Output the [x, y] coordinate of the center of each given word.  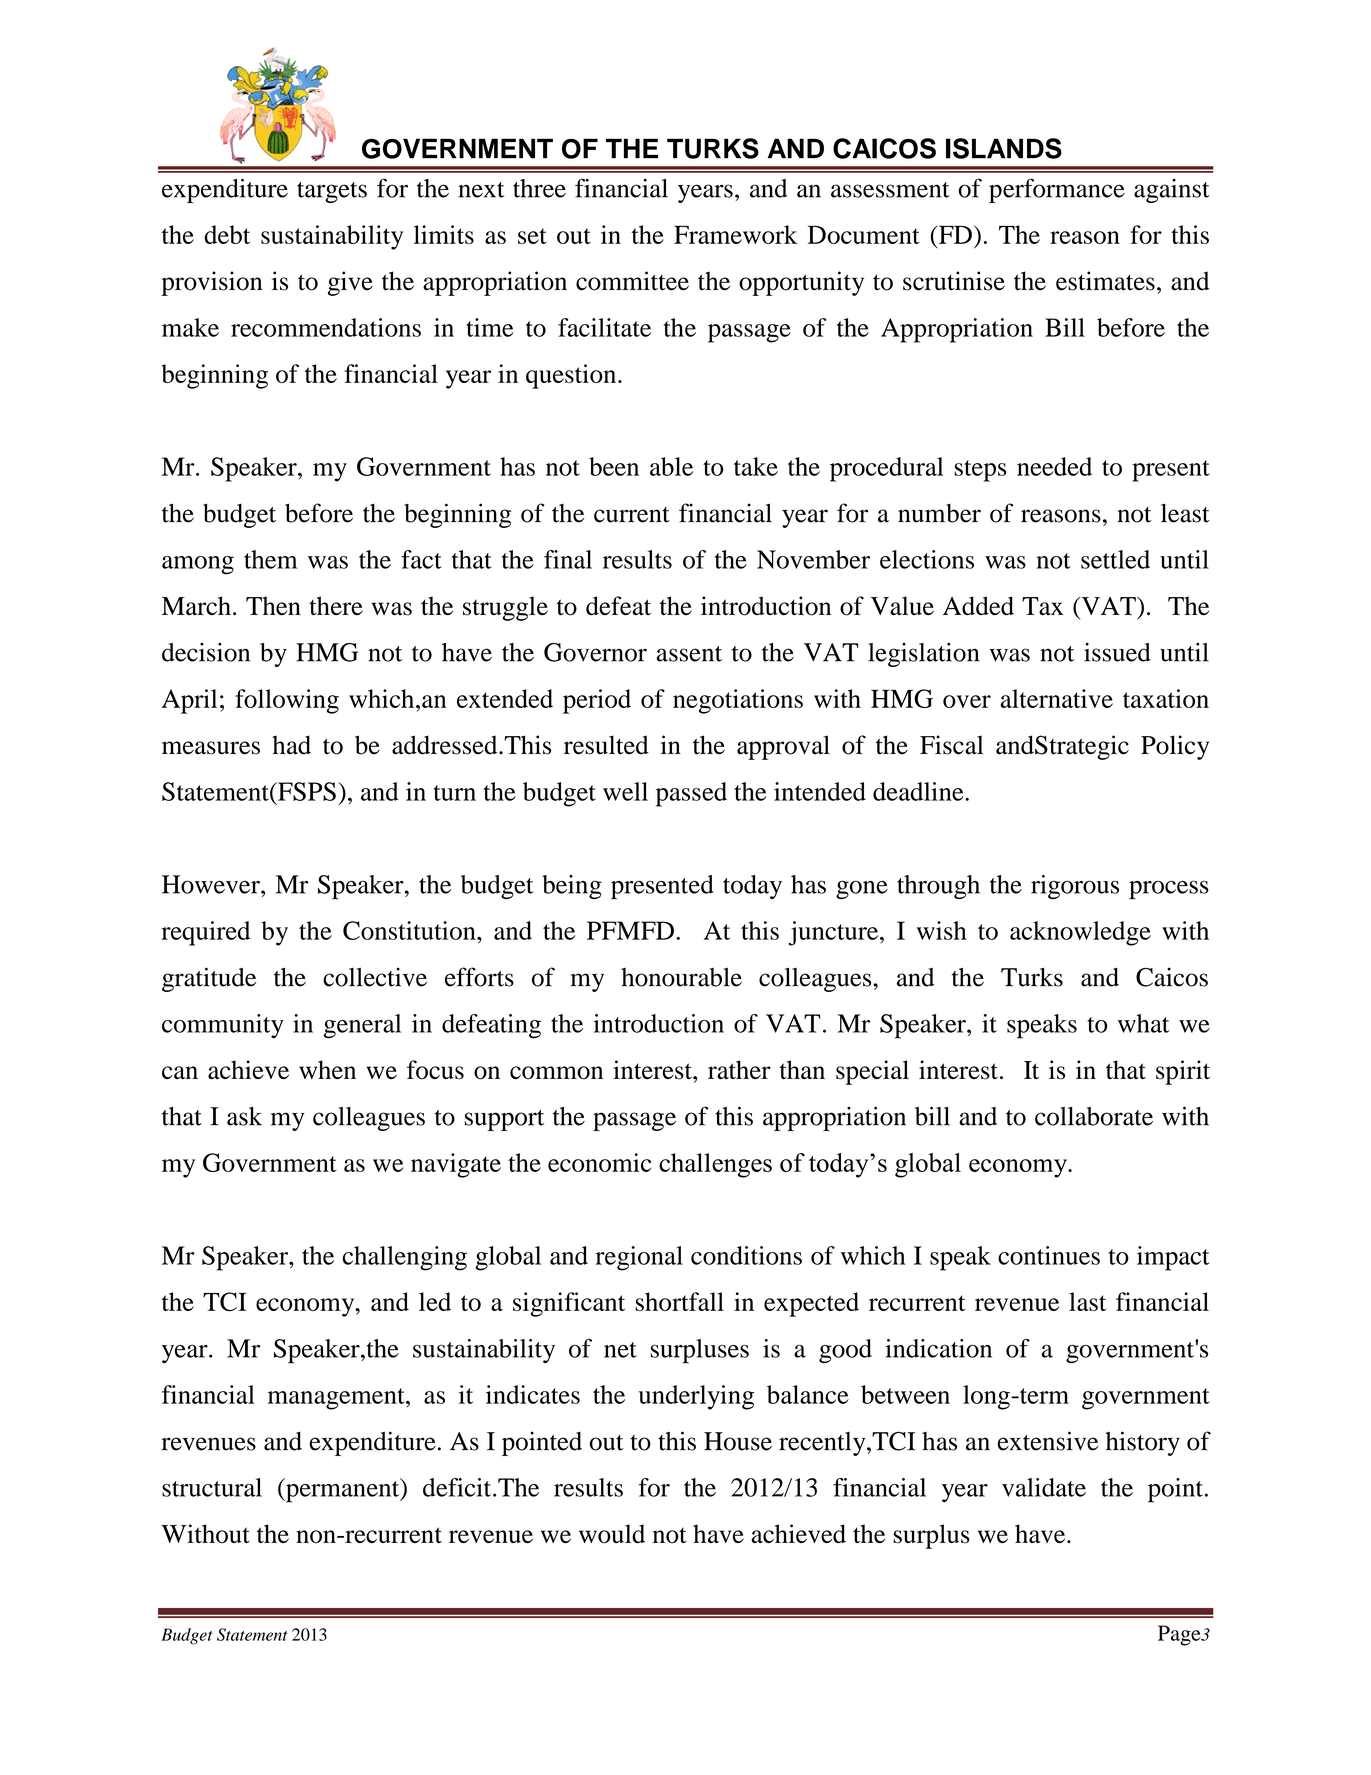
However [212, 884]
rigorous [1075, 887]
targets [332, 192]
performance [1057, 190]
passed [691, 794]
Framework [736, 234]
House [738, 1441]
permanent [343, 1490]
